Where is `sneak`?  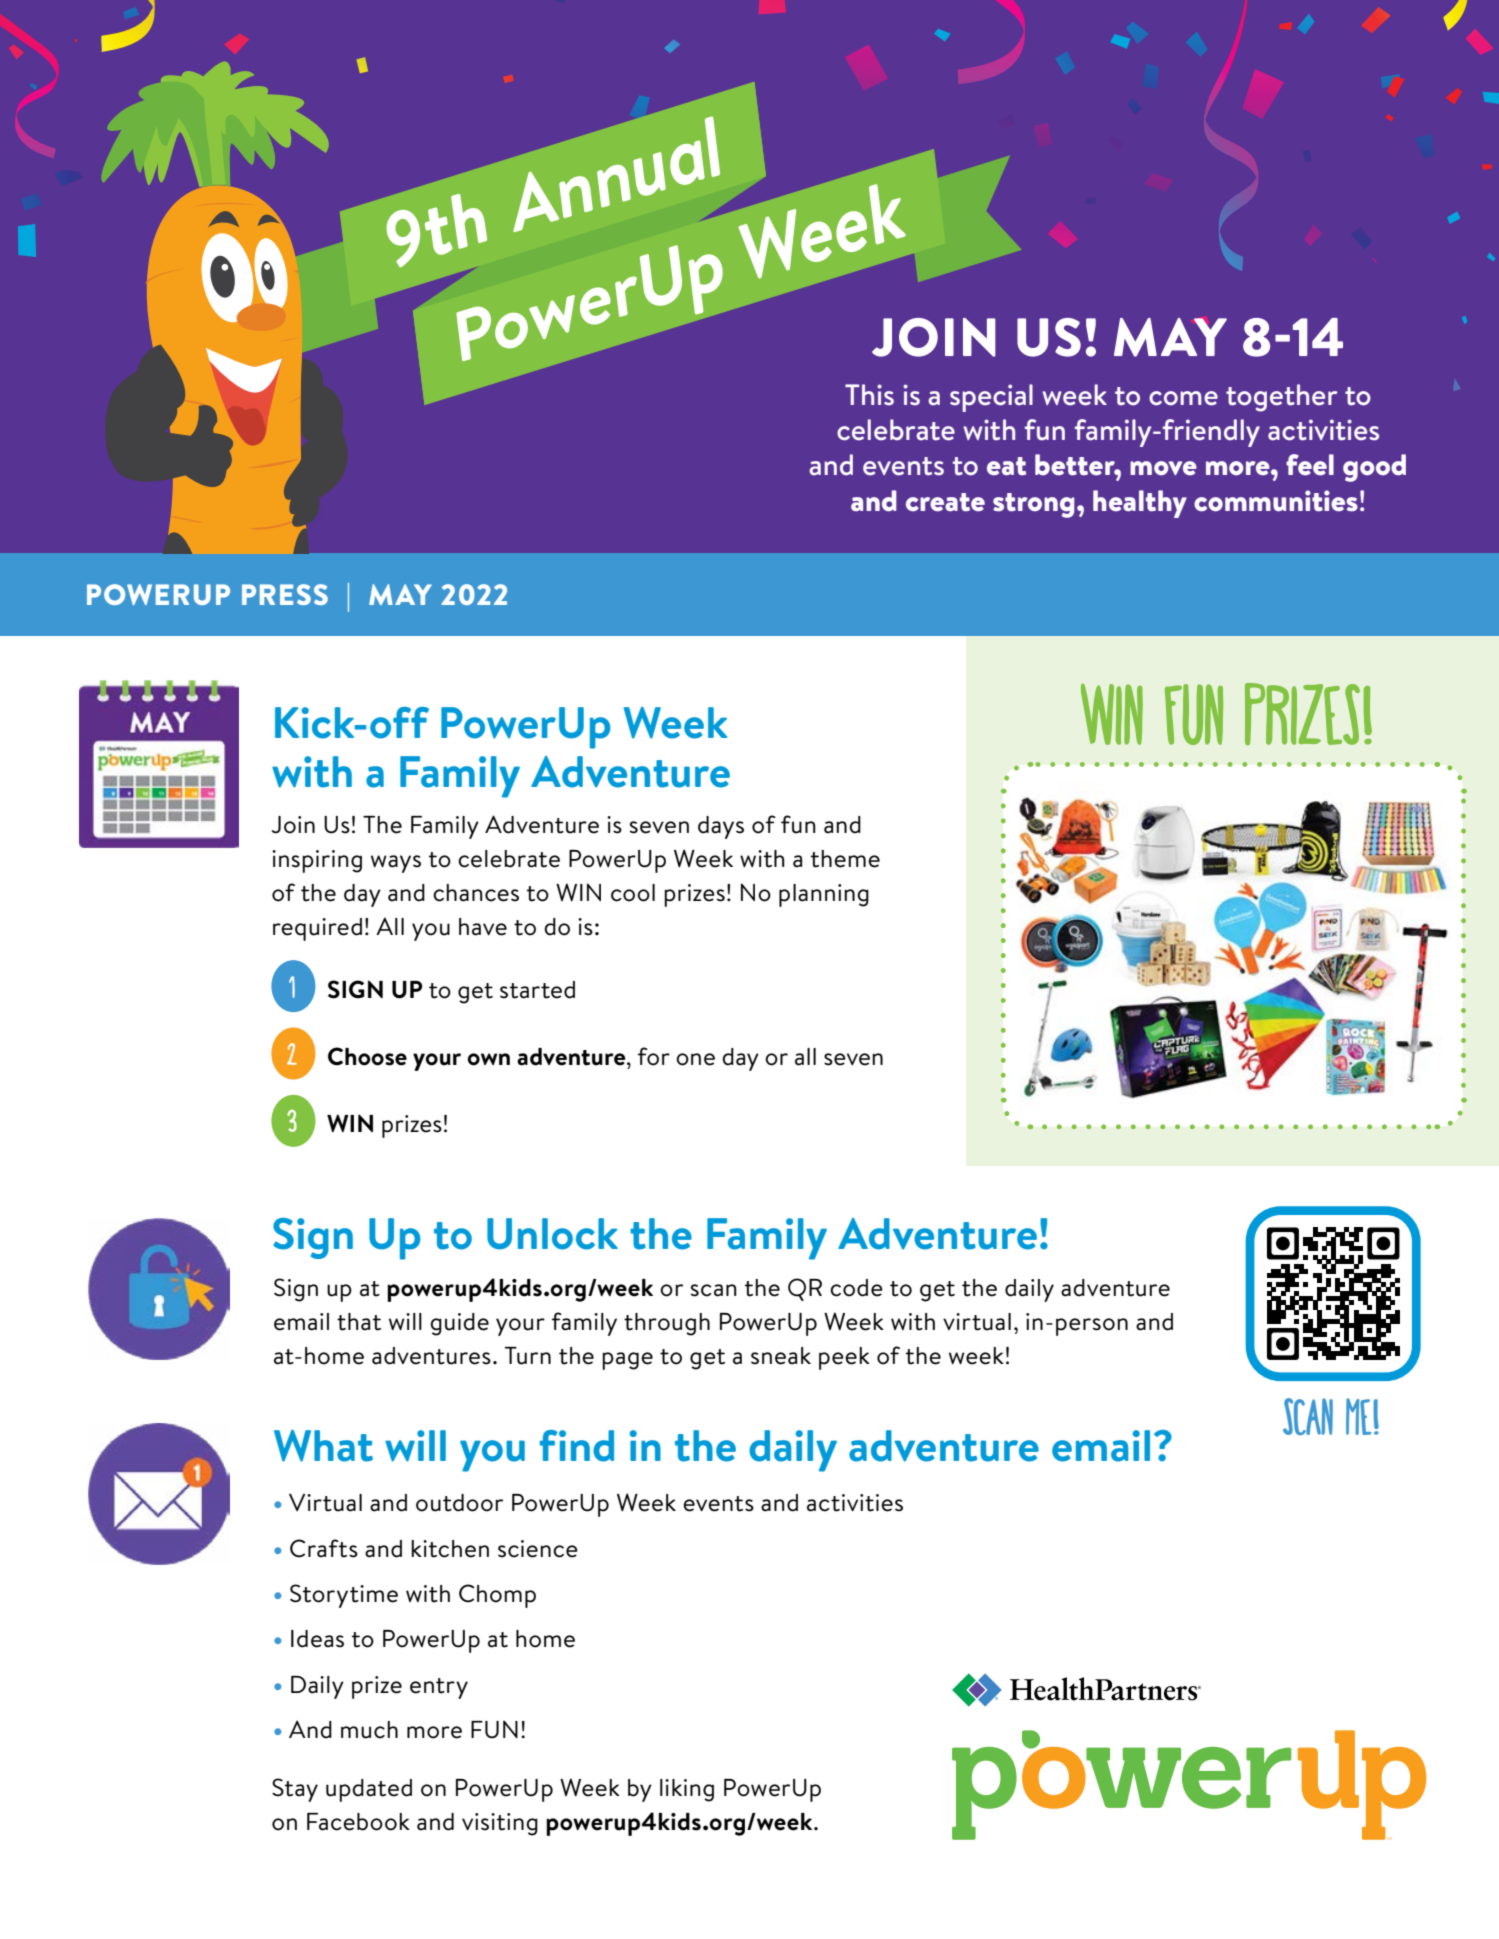 sneak is located at coordinates (781, 1356).
